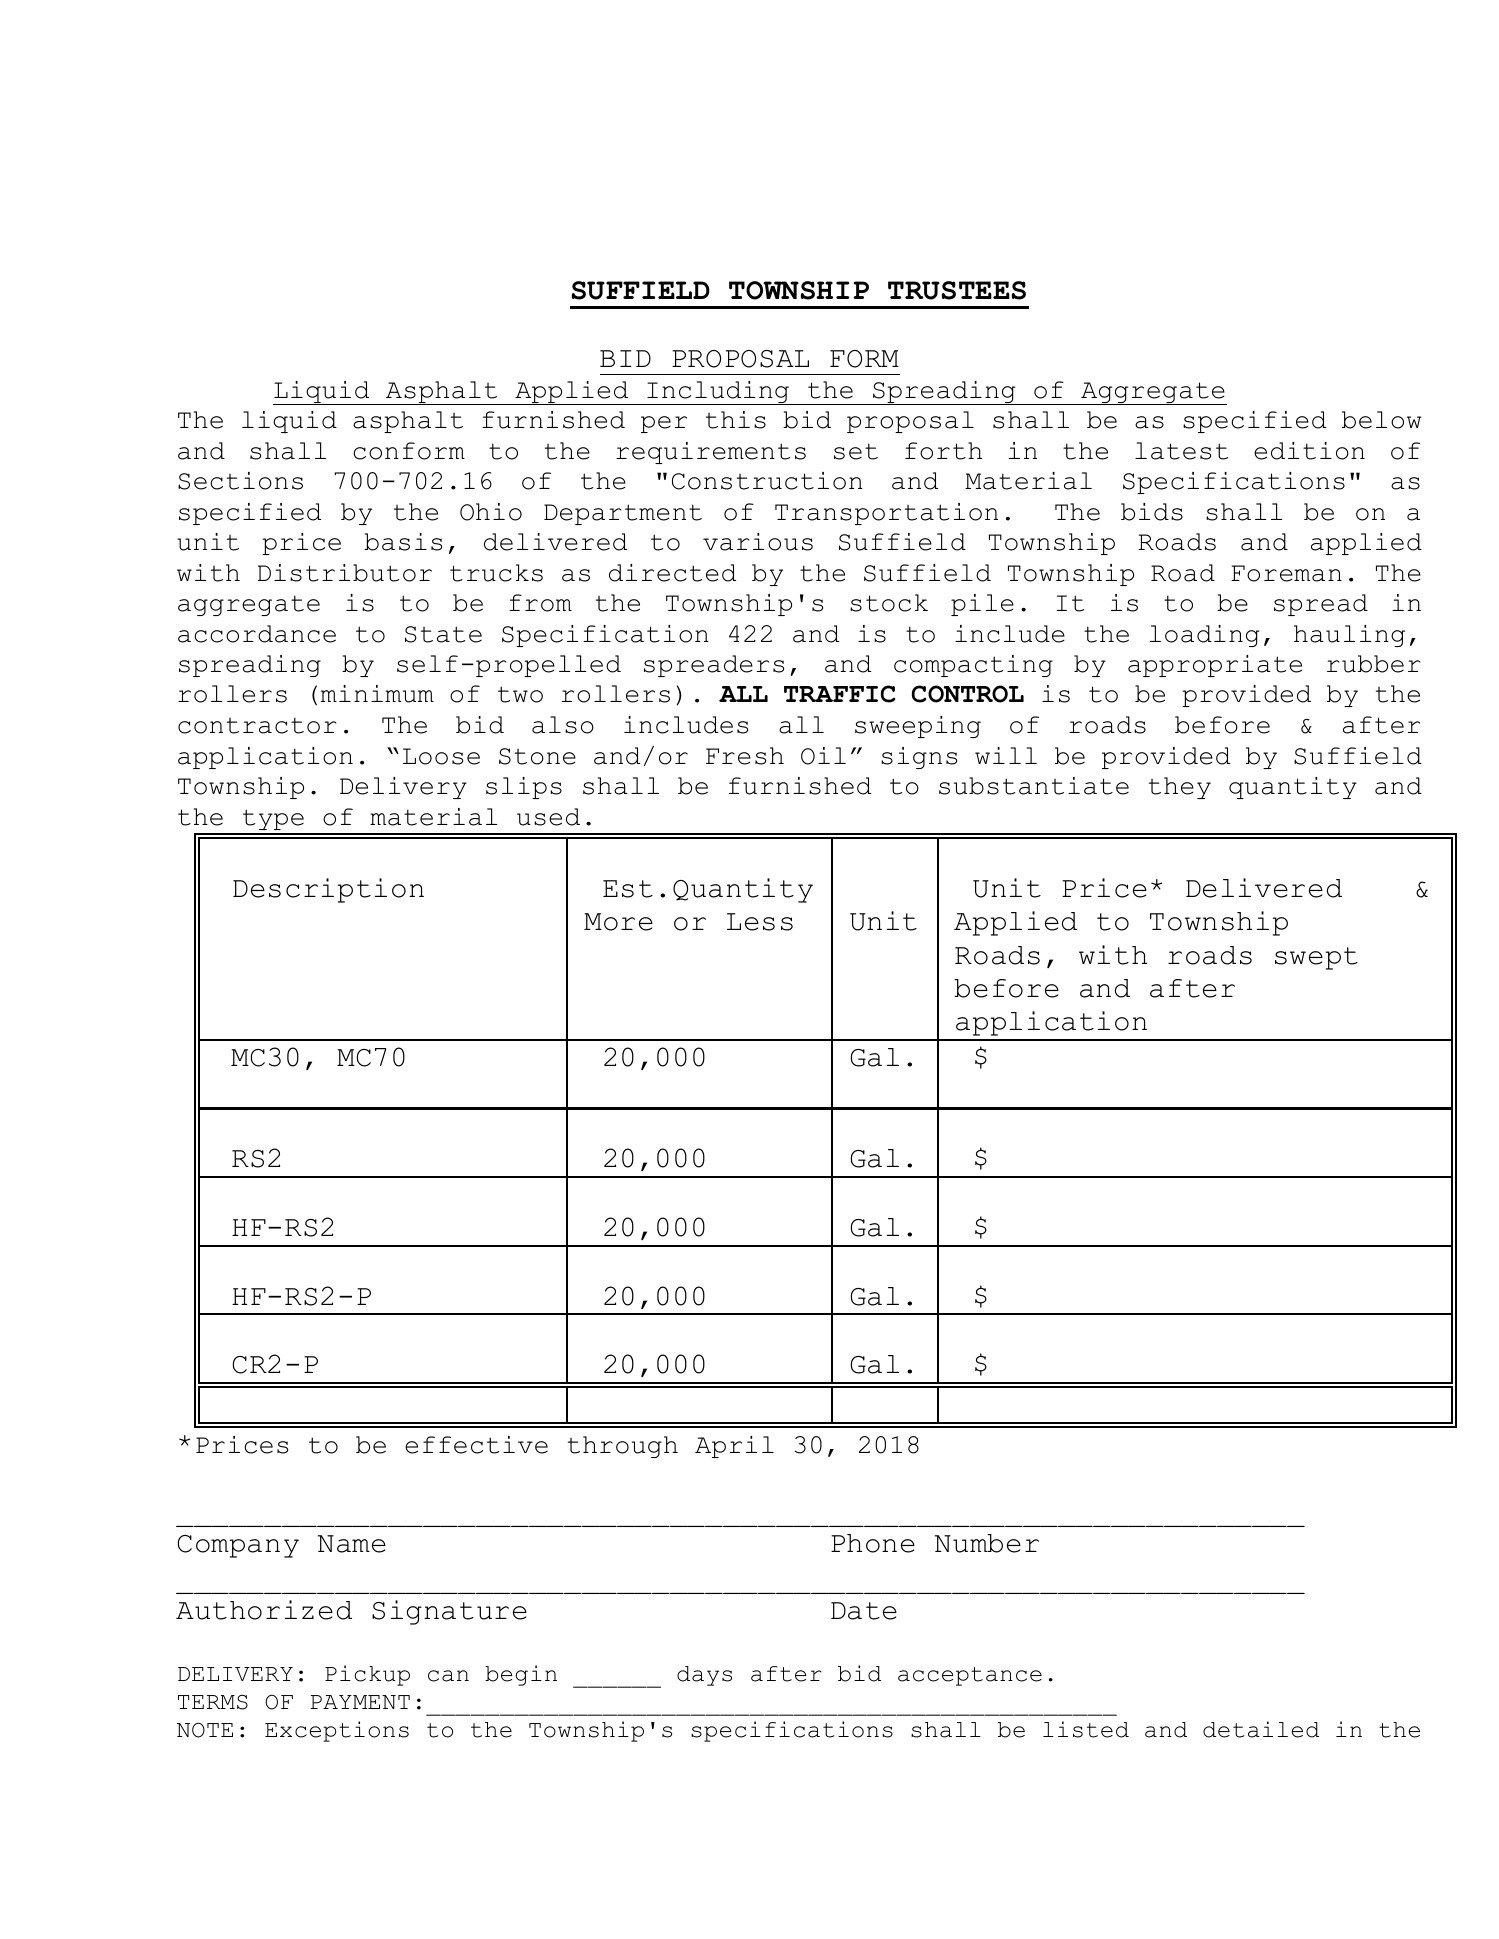 The image size is (1499, 1939). I want to click on Sections, so click(240, 481).
